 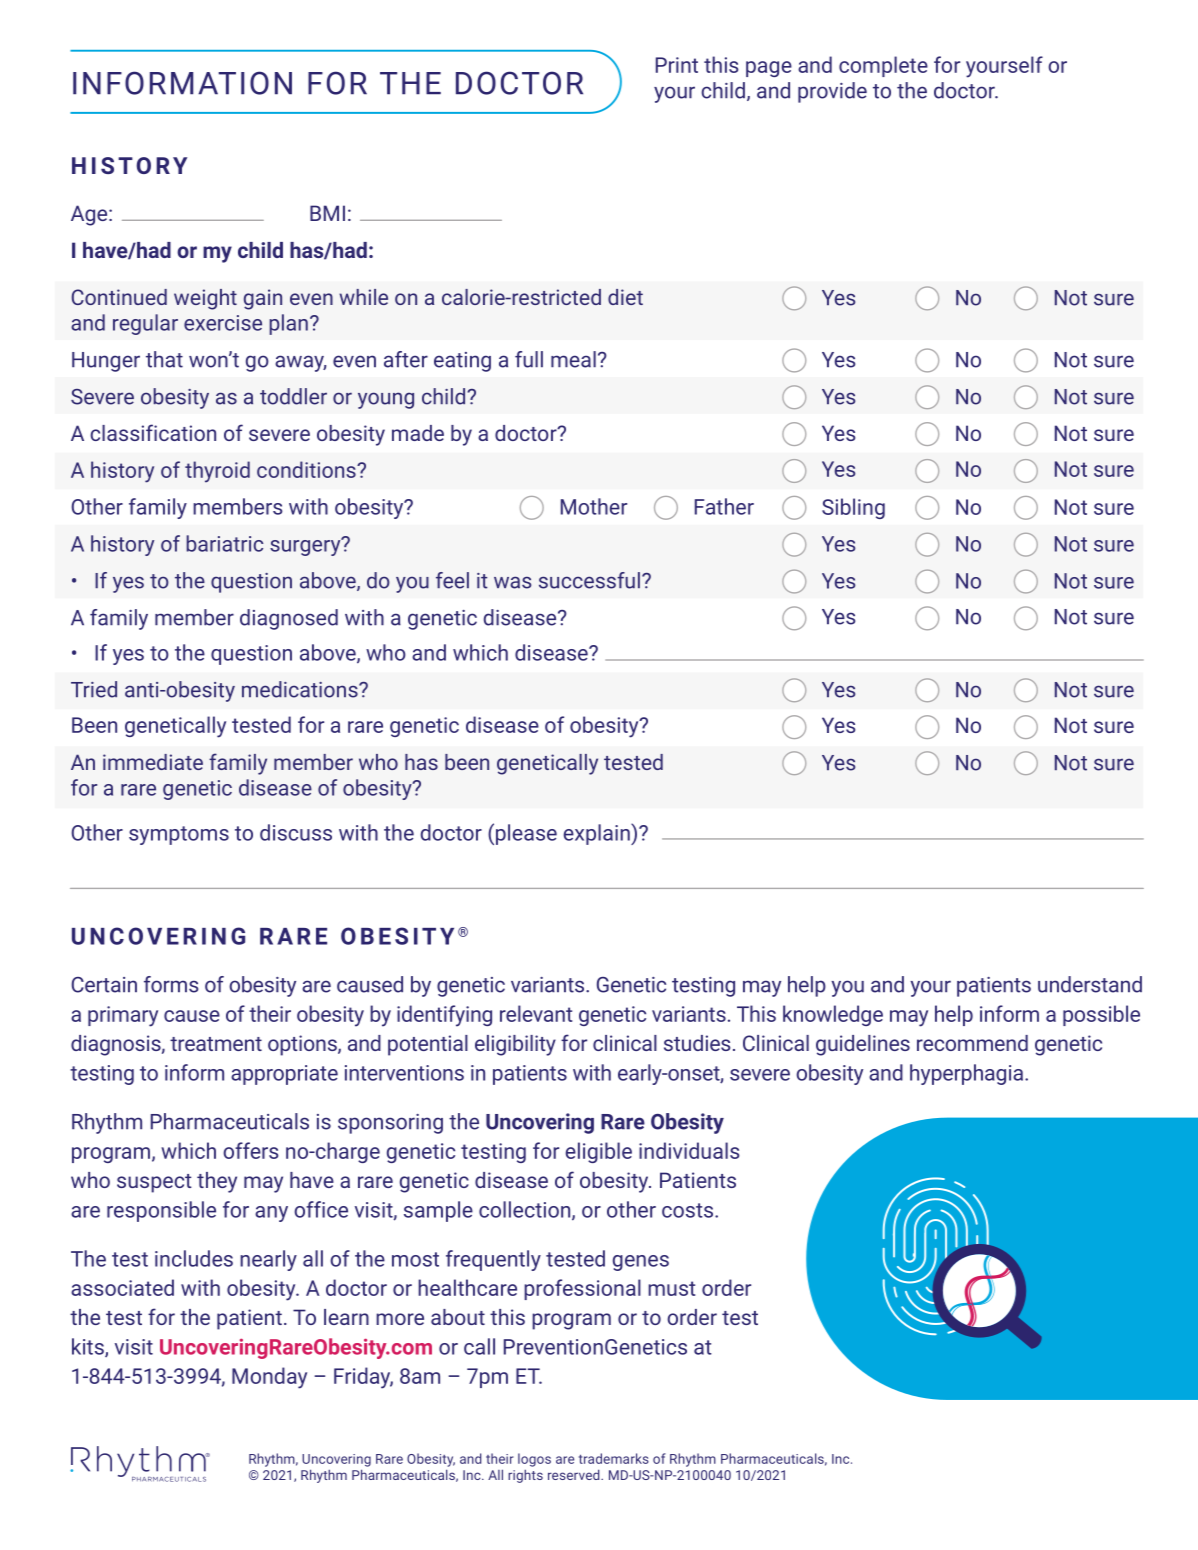 What do you see at coordinates (536, 1013) in the screenshot?
I see `relevant` at bounding box center [536, 1013].
